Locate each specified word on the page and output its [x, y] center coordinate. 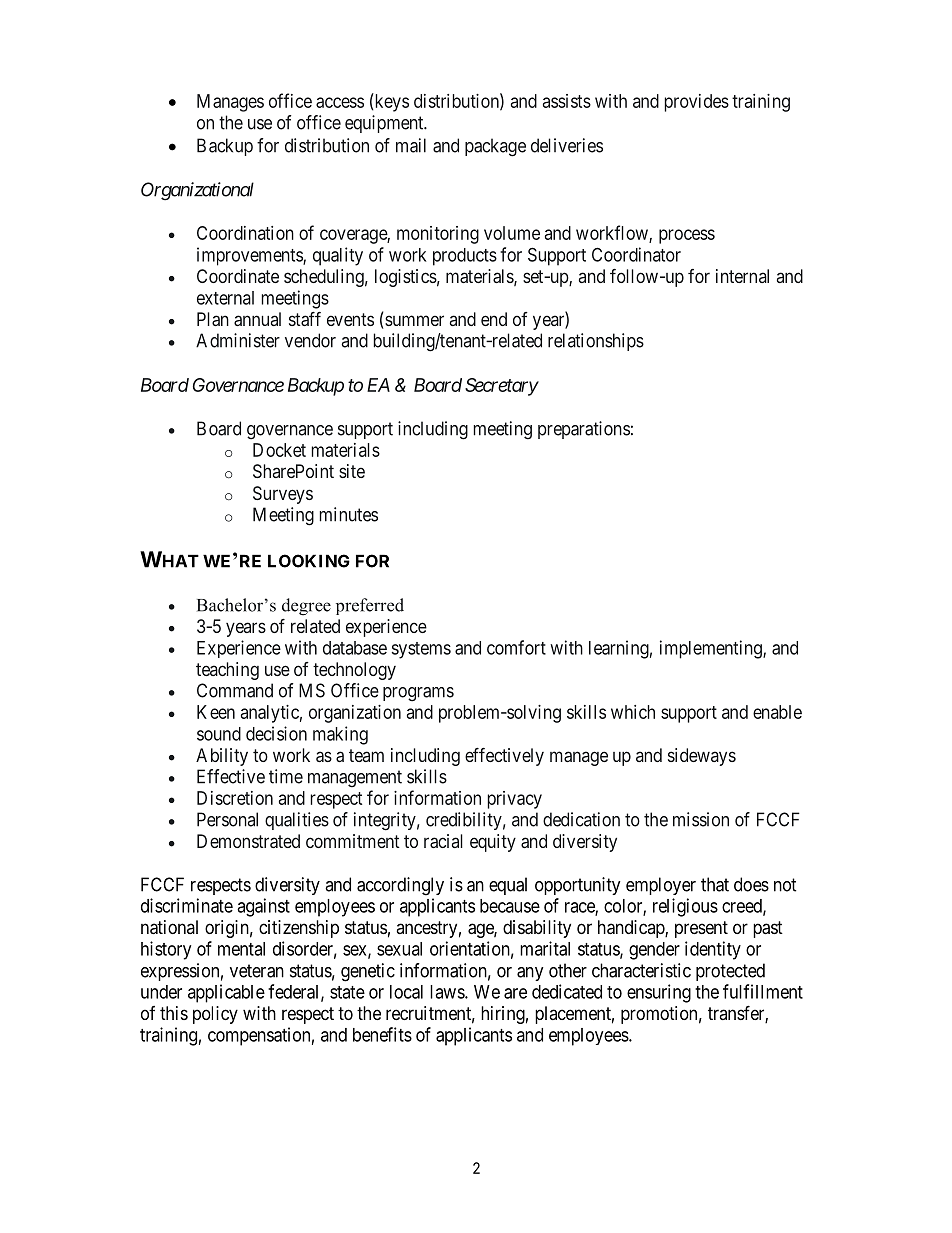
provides [697, 103]
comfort [516, 647]
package [495, 147]
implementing [712, 649]
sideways [702, 757]
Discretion [235, 798]
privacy [514, 800]
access [340, 102]
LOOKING [309, 561]
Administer [238, 340]
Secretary [502, 387]
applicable [226, 993]
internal [742, 276]
